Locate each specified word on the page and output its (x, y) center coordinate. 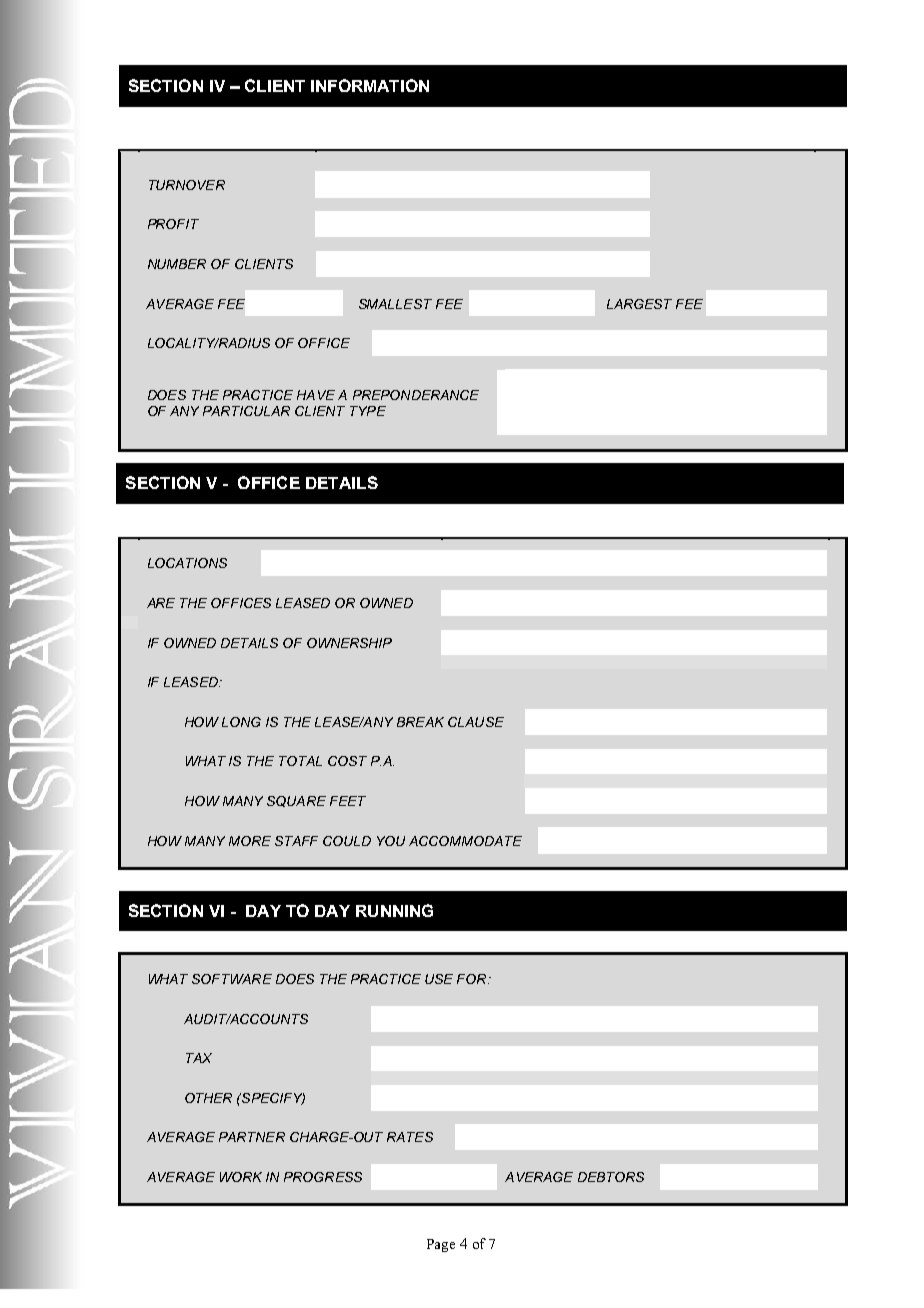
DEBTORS (611, 1177)
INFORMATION (370, 85)
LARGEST (639, 304)
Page (441, 1245)
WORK (241, 1177)
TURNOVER (187, 185)
